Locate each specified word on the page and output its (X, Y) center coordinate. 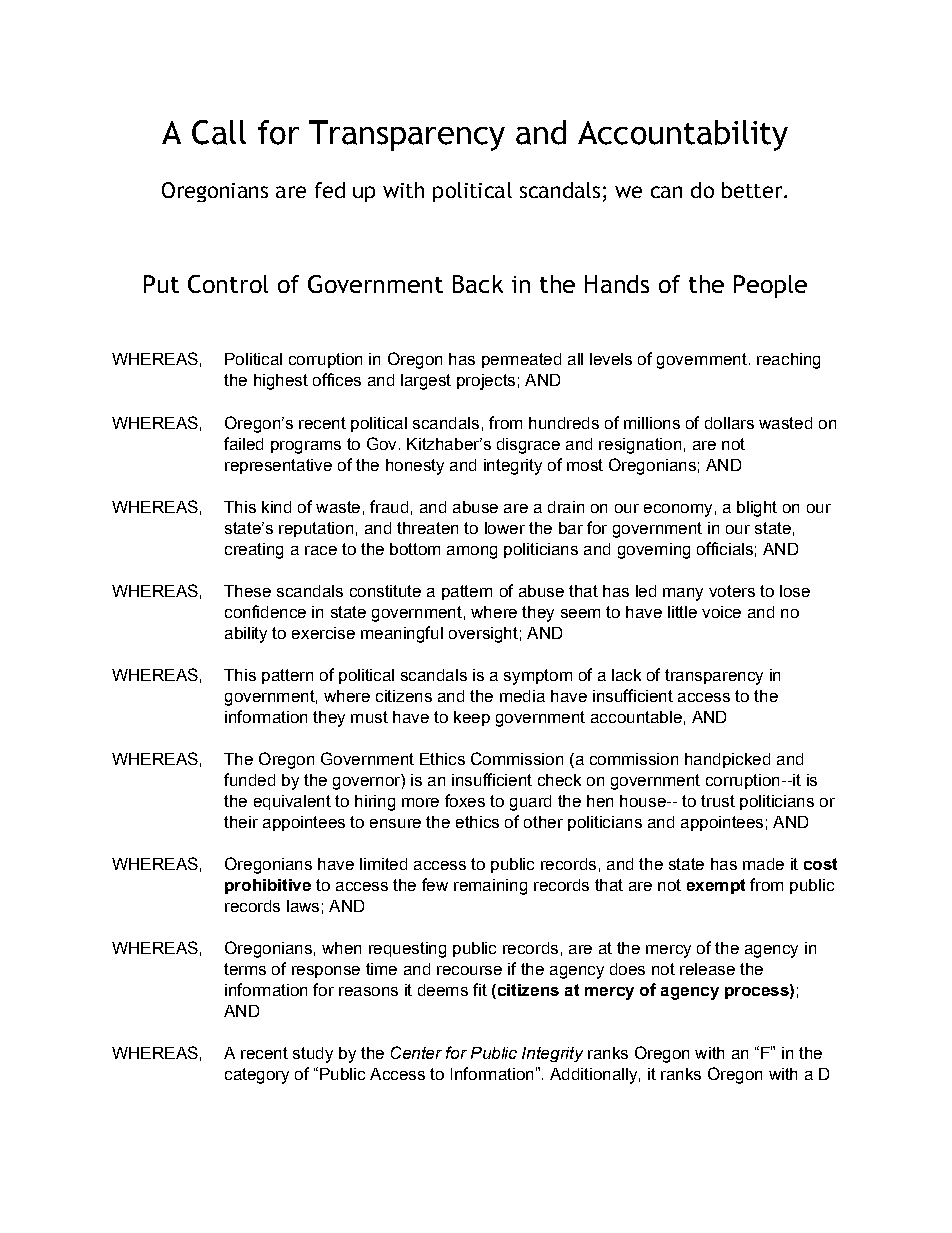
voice (721, 612)
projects (486, 382)
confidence (265, 611)
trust (718, 801)
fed (330, 190)
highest (281, 382)
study (313, 1055)
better (753, 190)
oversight (483, 635)
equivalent (292, 802)
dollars (729, 423)
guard (530, 803)
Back (478, 284)
